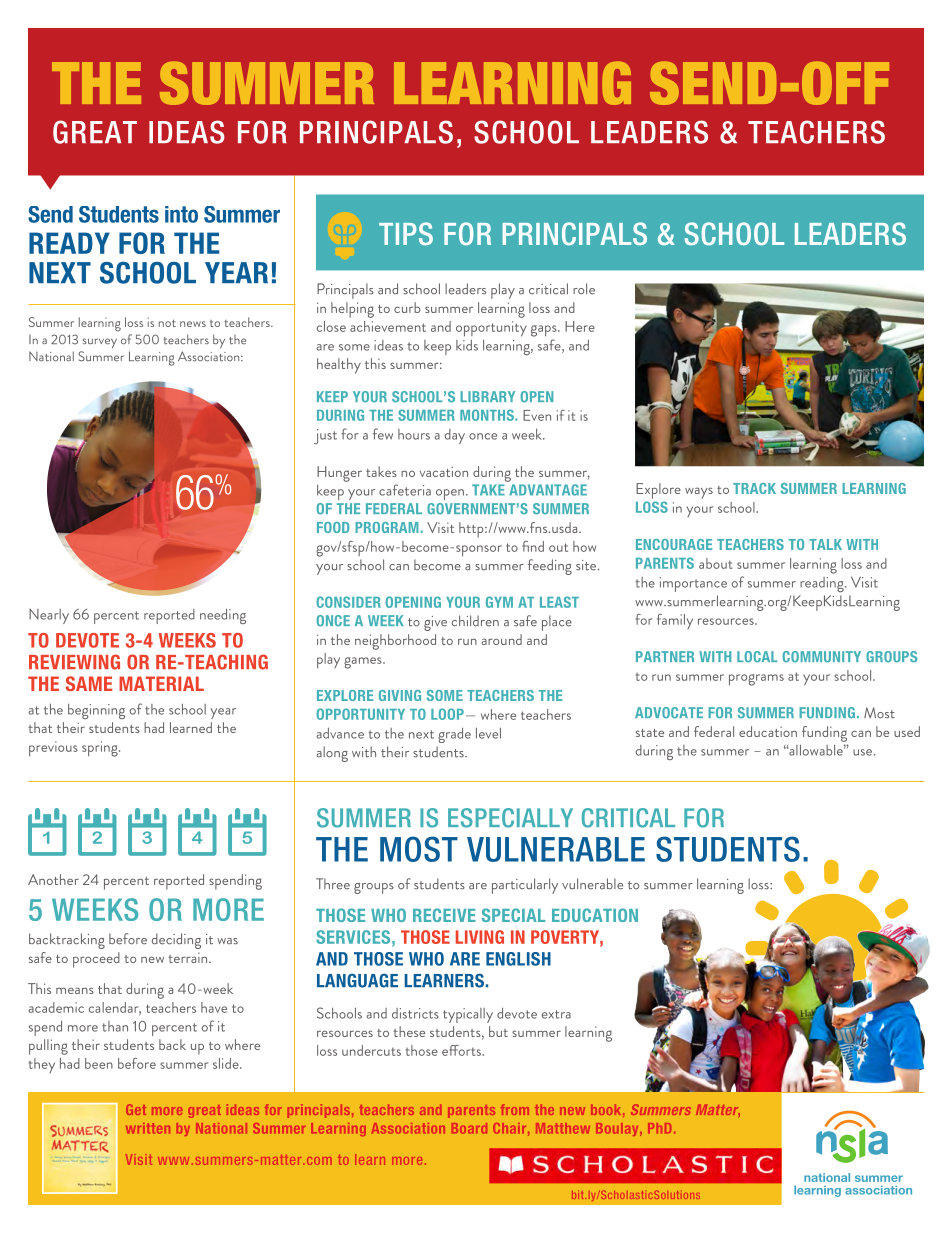 The height and width of the screenshot is (1233, 952). I want to click on TALK, so click(825, 544).
